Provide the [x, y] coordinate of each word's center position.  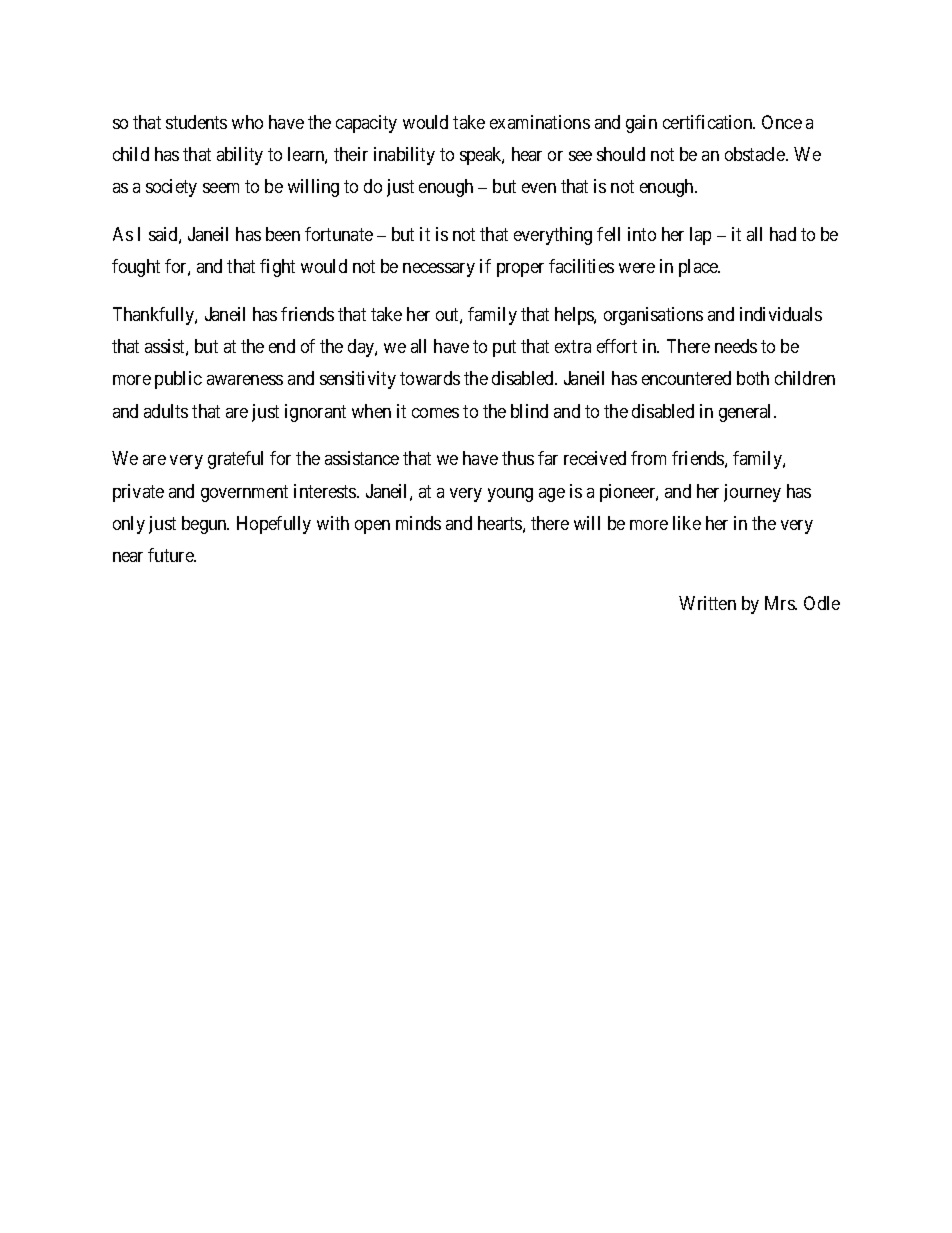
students [196, 122]
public [178, 380]
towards [430, 378]
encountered [686, 378]
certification [709, 122]
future [171, 555]
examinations [540, 122]
